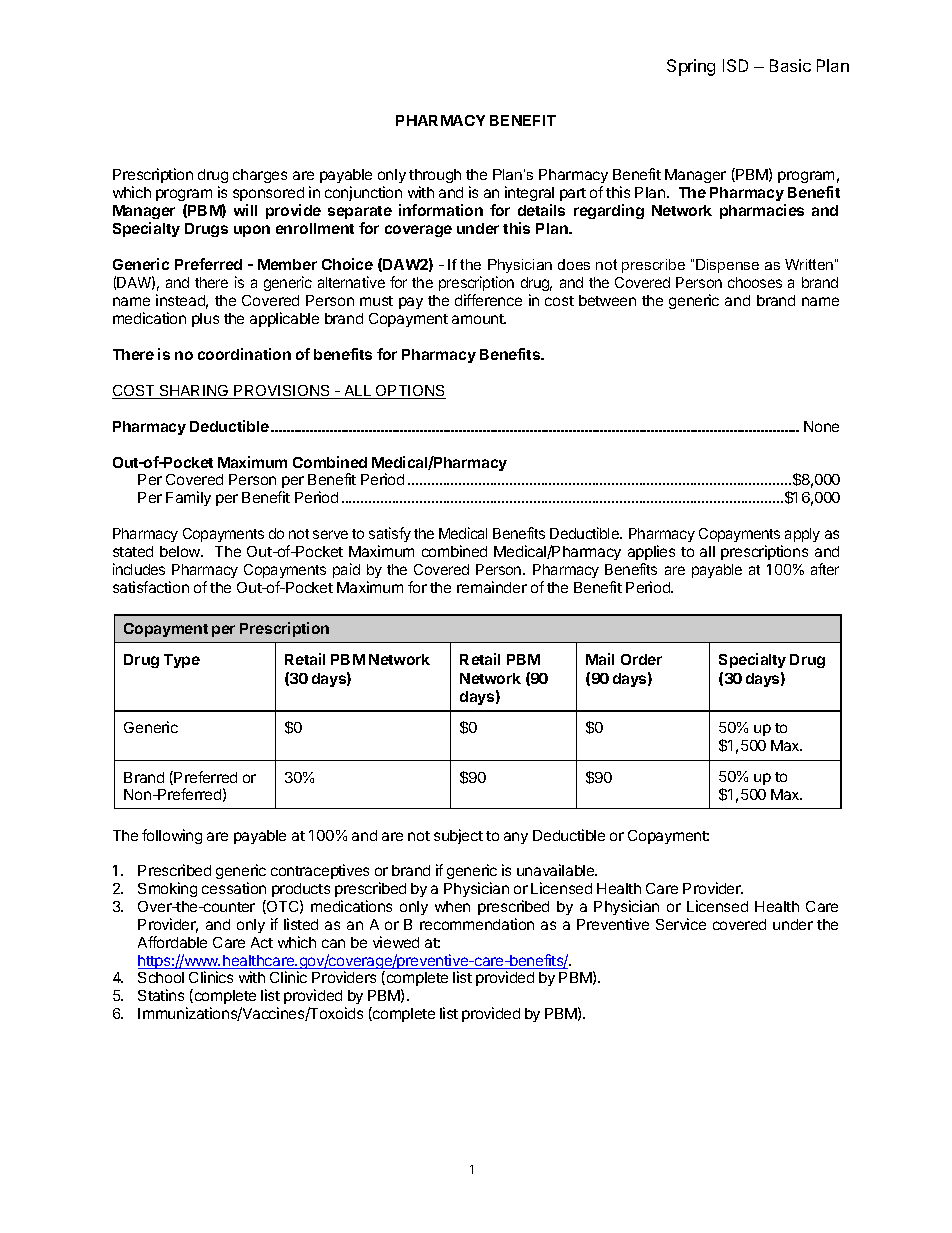  What do you see at coordinates (161, 977) in the image?
I see `School` at bounding box center [161, 977].
